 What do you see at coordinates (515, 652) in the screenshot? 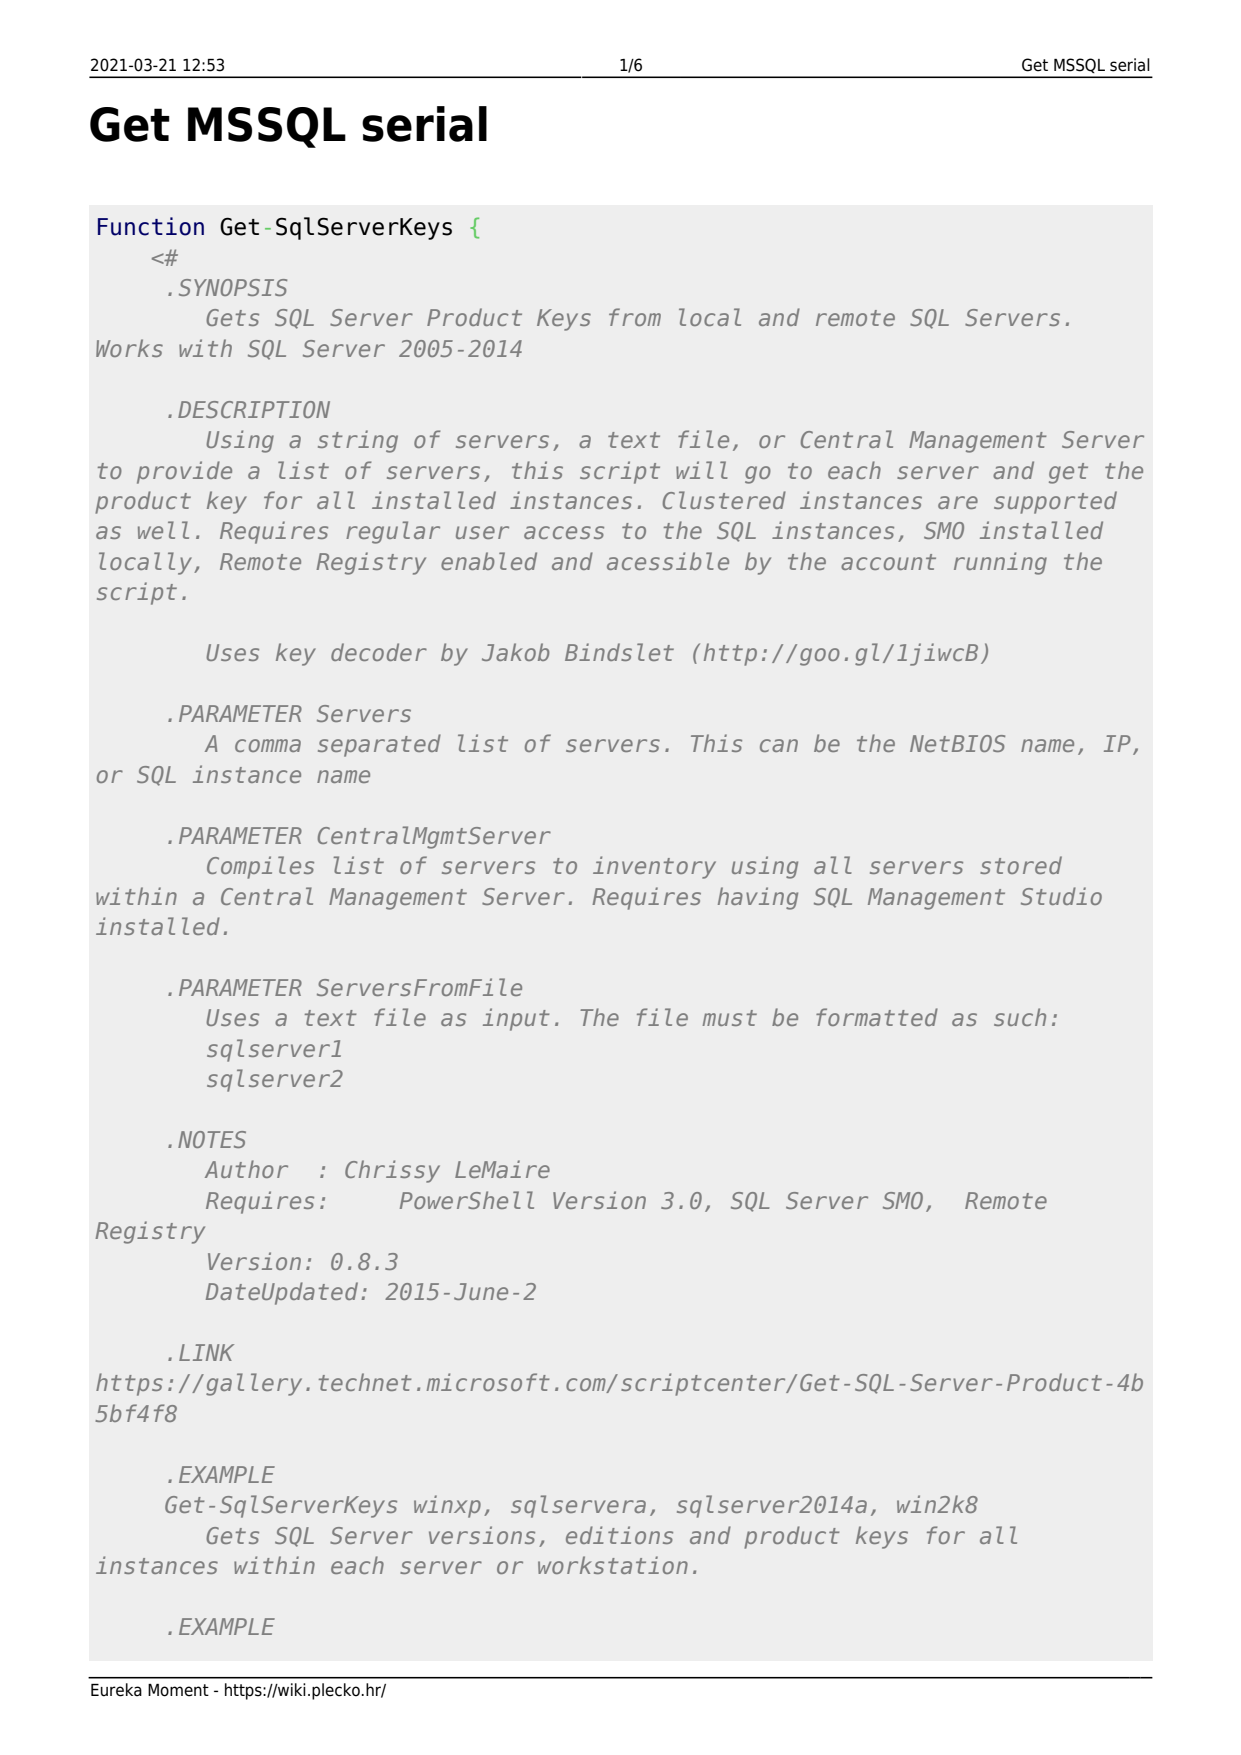
I see `Jakob` at bounding box center [515, 652].
